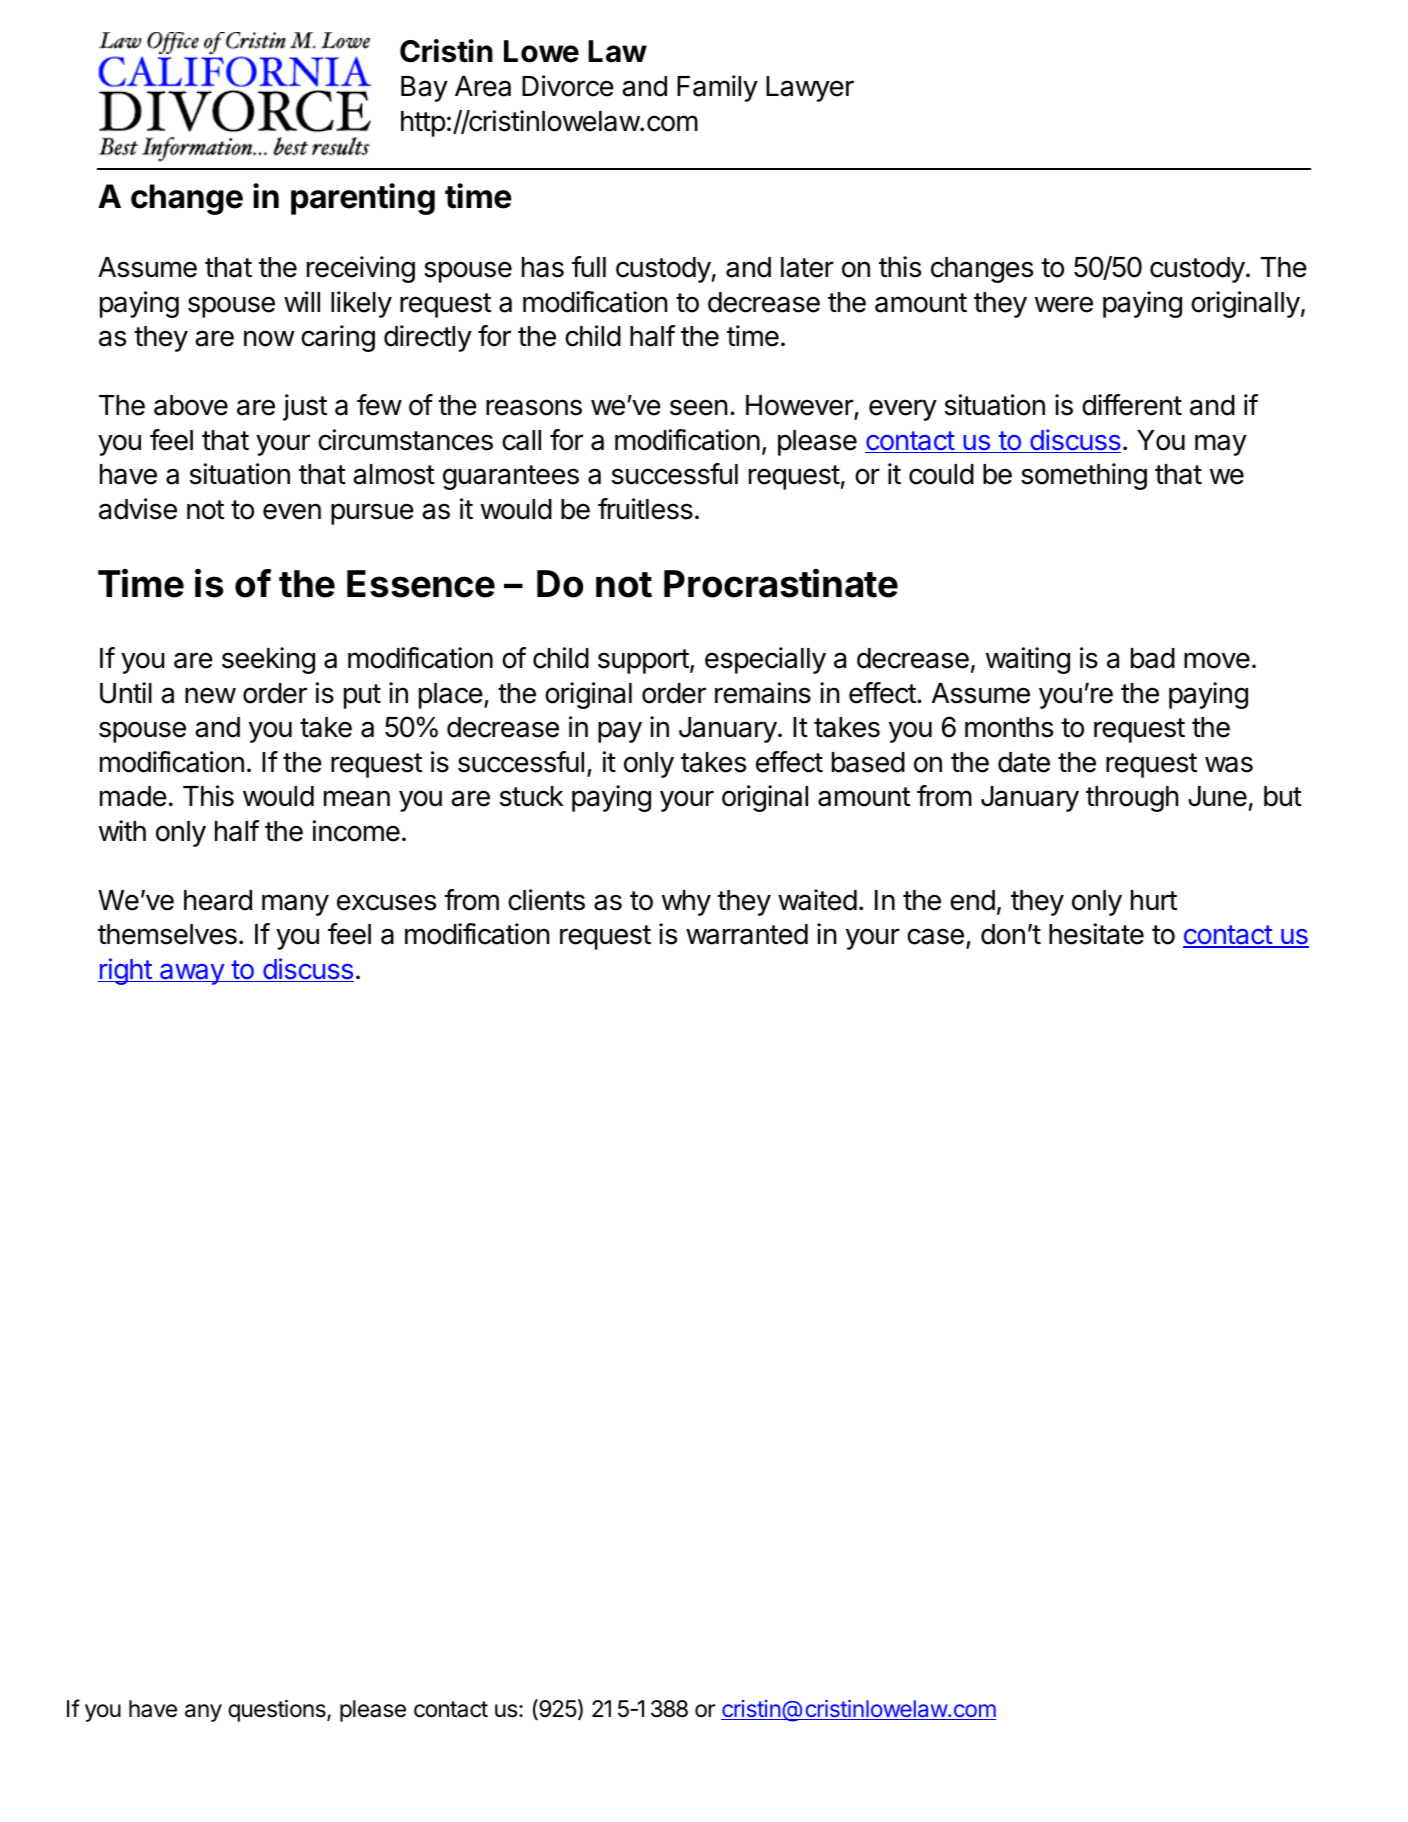  I want to click on why, so click(686, 903).
